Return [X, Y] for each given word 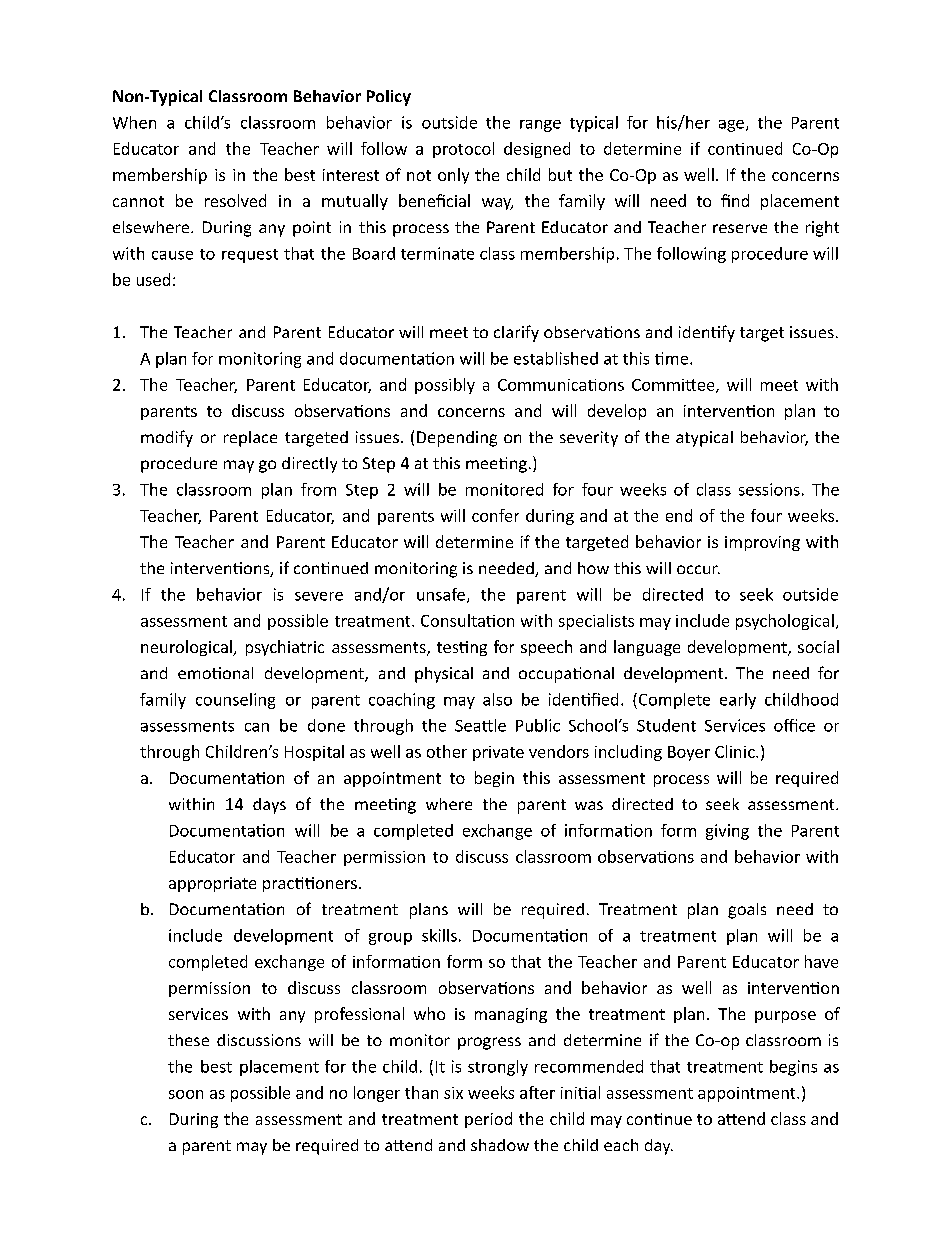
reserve [740, 228]
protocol [463, 150]
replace [250, 439]
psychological [785, 622]
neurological [187, 648]
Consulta [454, 620]
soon [186, 1094]
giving [727, 832]
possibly [445, 386]
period [488, 1120]
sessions [769, 489]
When [134, 122]
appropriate [212, 884]
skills [439, 935]
